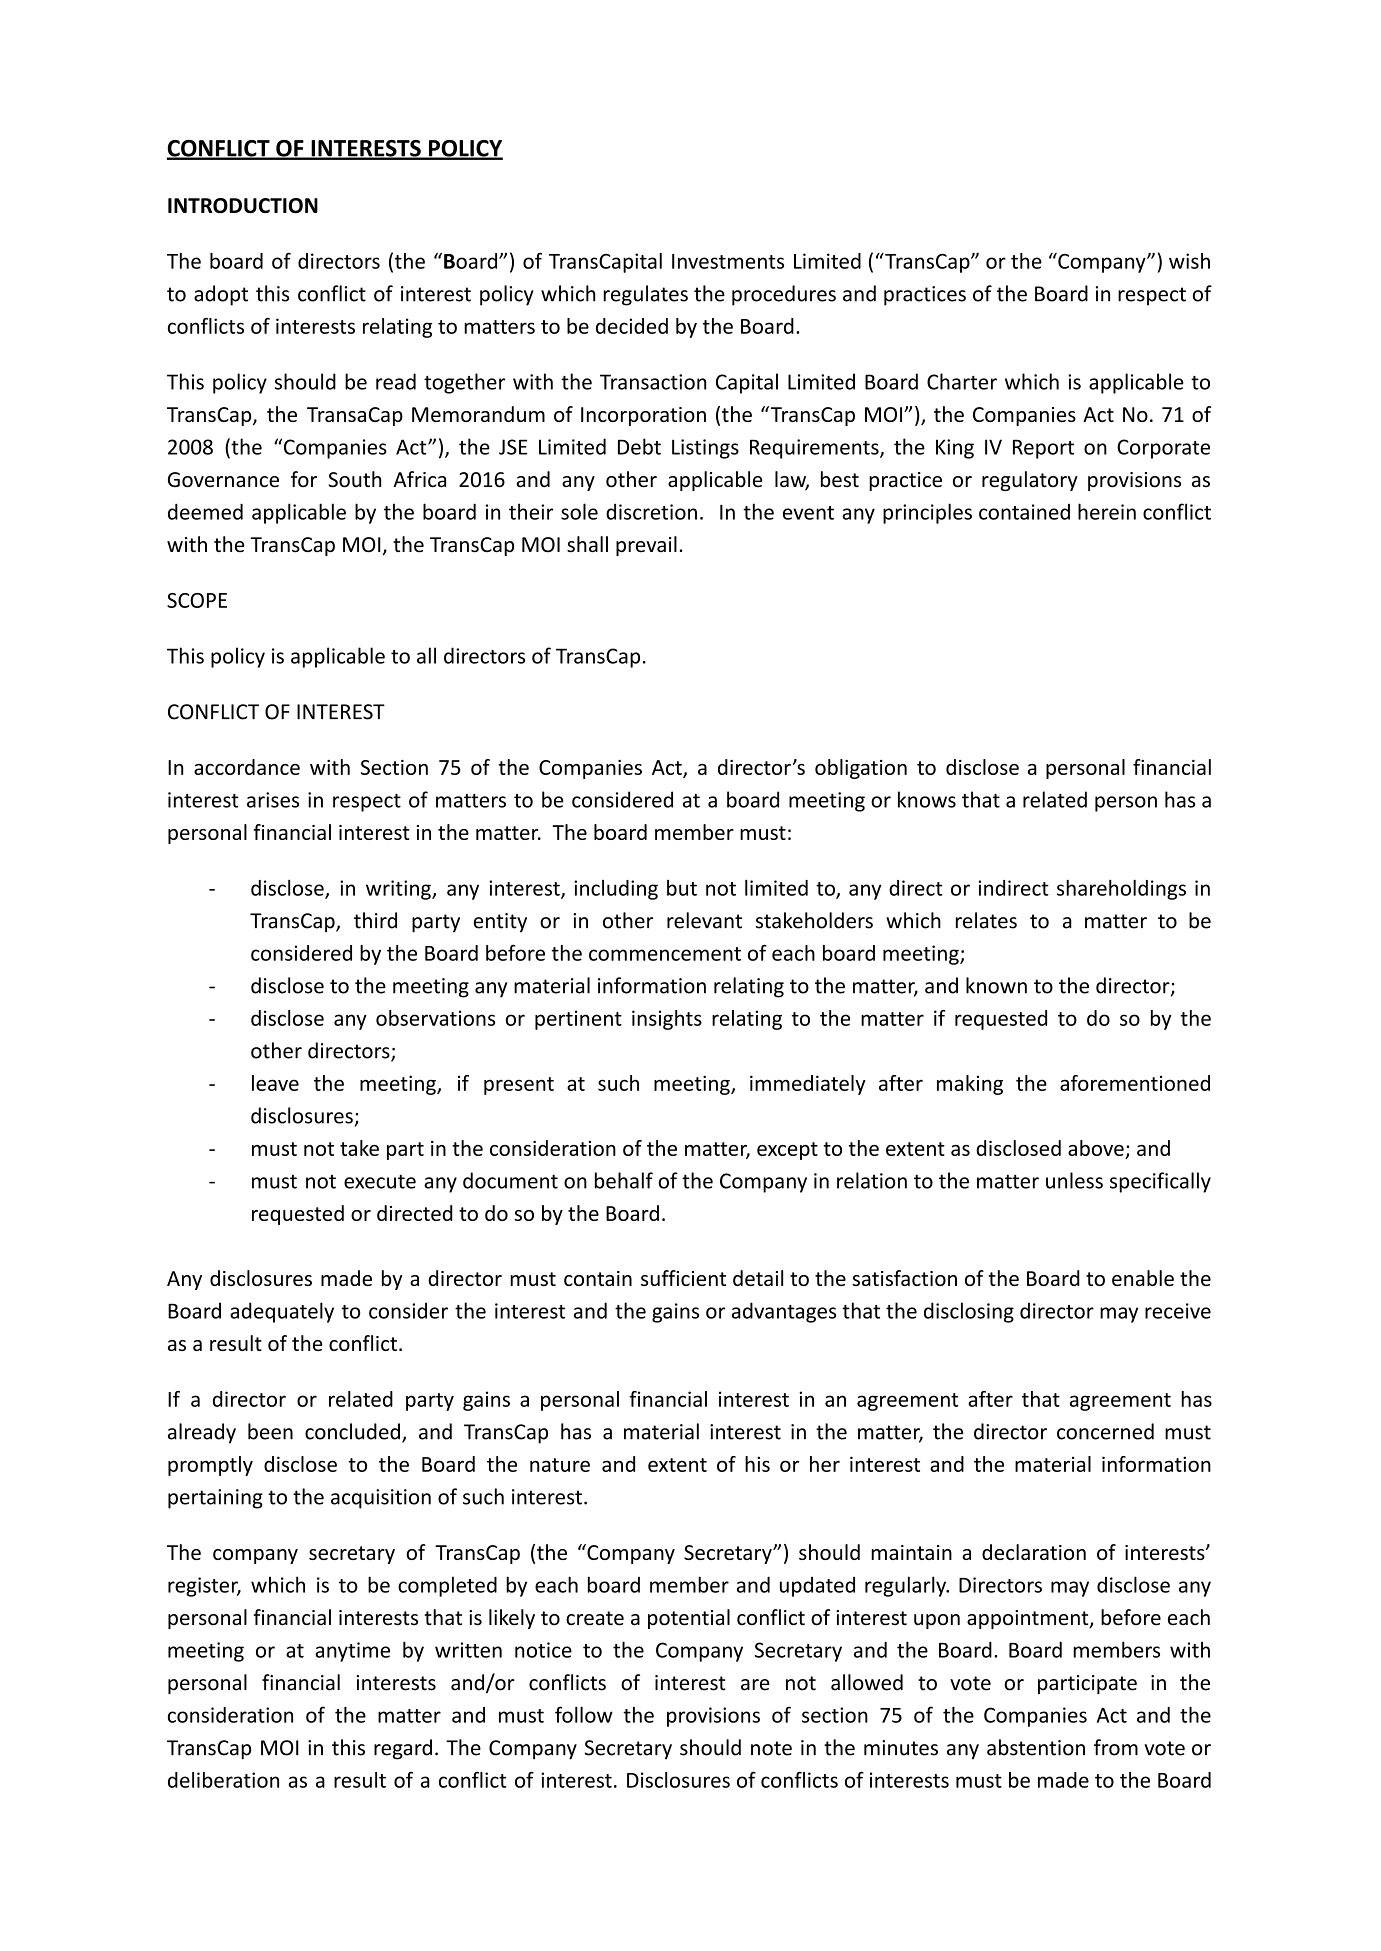 The height and width of the screenshot is (1951, 1381). What do you see at coordinates (403, 1749) in the screenshot?
I see `regard` at bounding box center [403, 1749].
